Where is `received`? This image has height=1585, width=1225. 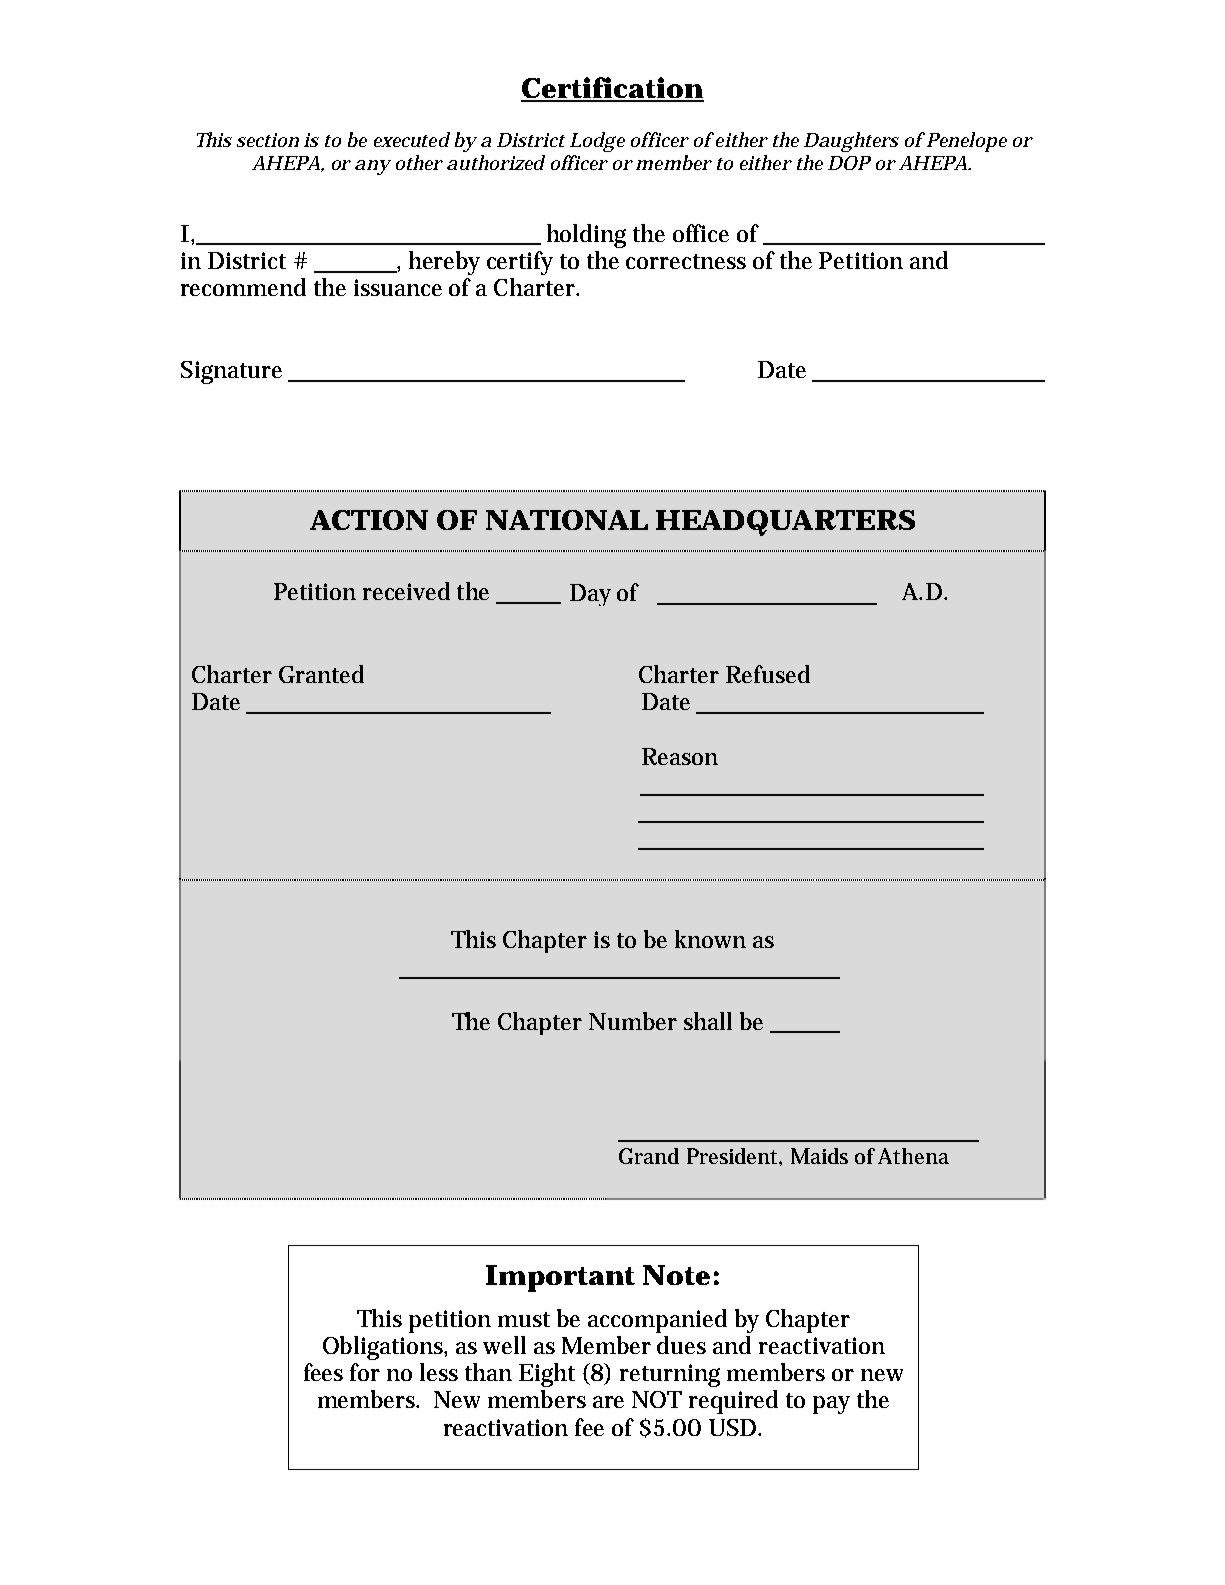
received is located at coordinates (406, 591).
